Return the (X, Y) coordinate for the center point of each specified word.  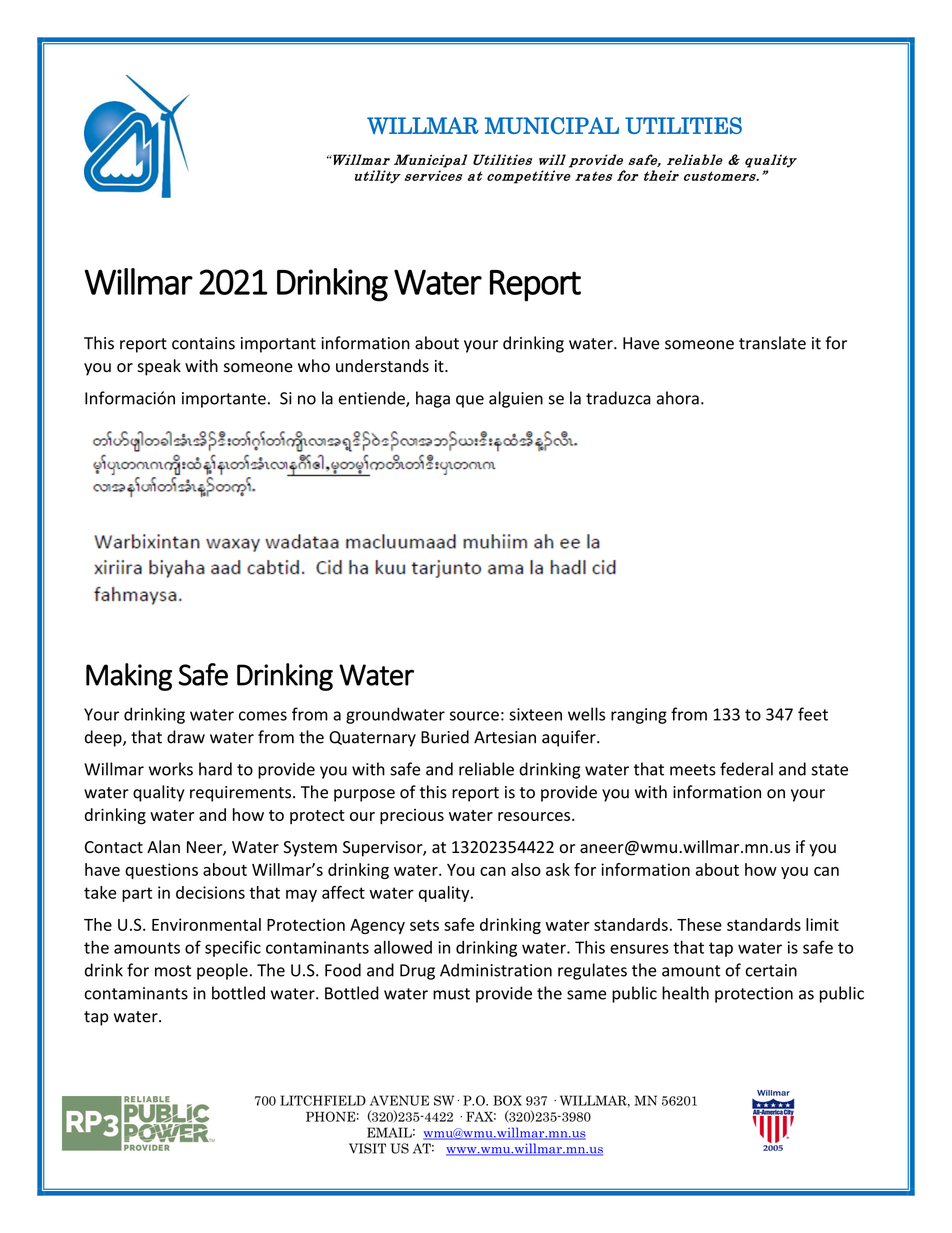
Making (129, 677)
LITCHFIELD (323, 1100)
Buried (445, 737)
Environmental (206, 924)
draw (186, 737)
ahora (678, 398)
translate (772, 343)
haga (433, 399)
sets (424, 925)
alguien (516, 399)
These (699, 924)
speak (159, 367)
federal (746, 769)
